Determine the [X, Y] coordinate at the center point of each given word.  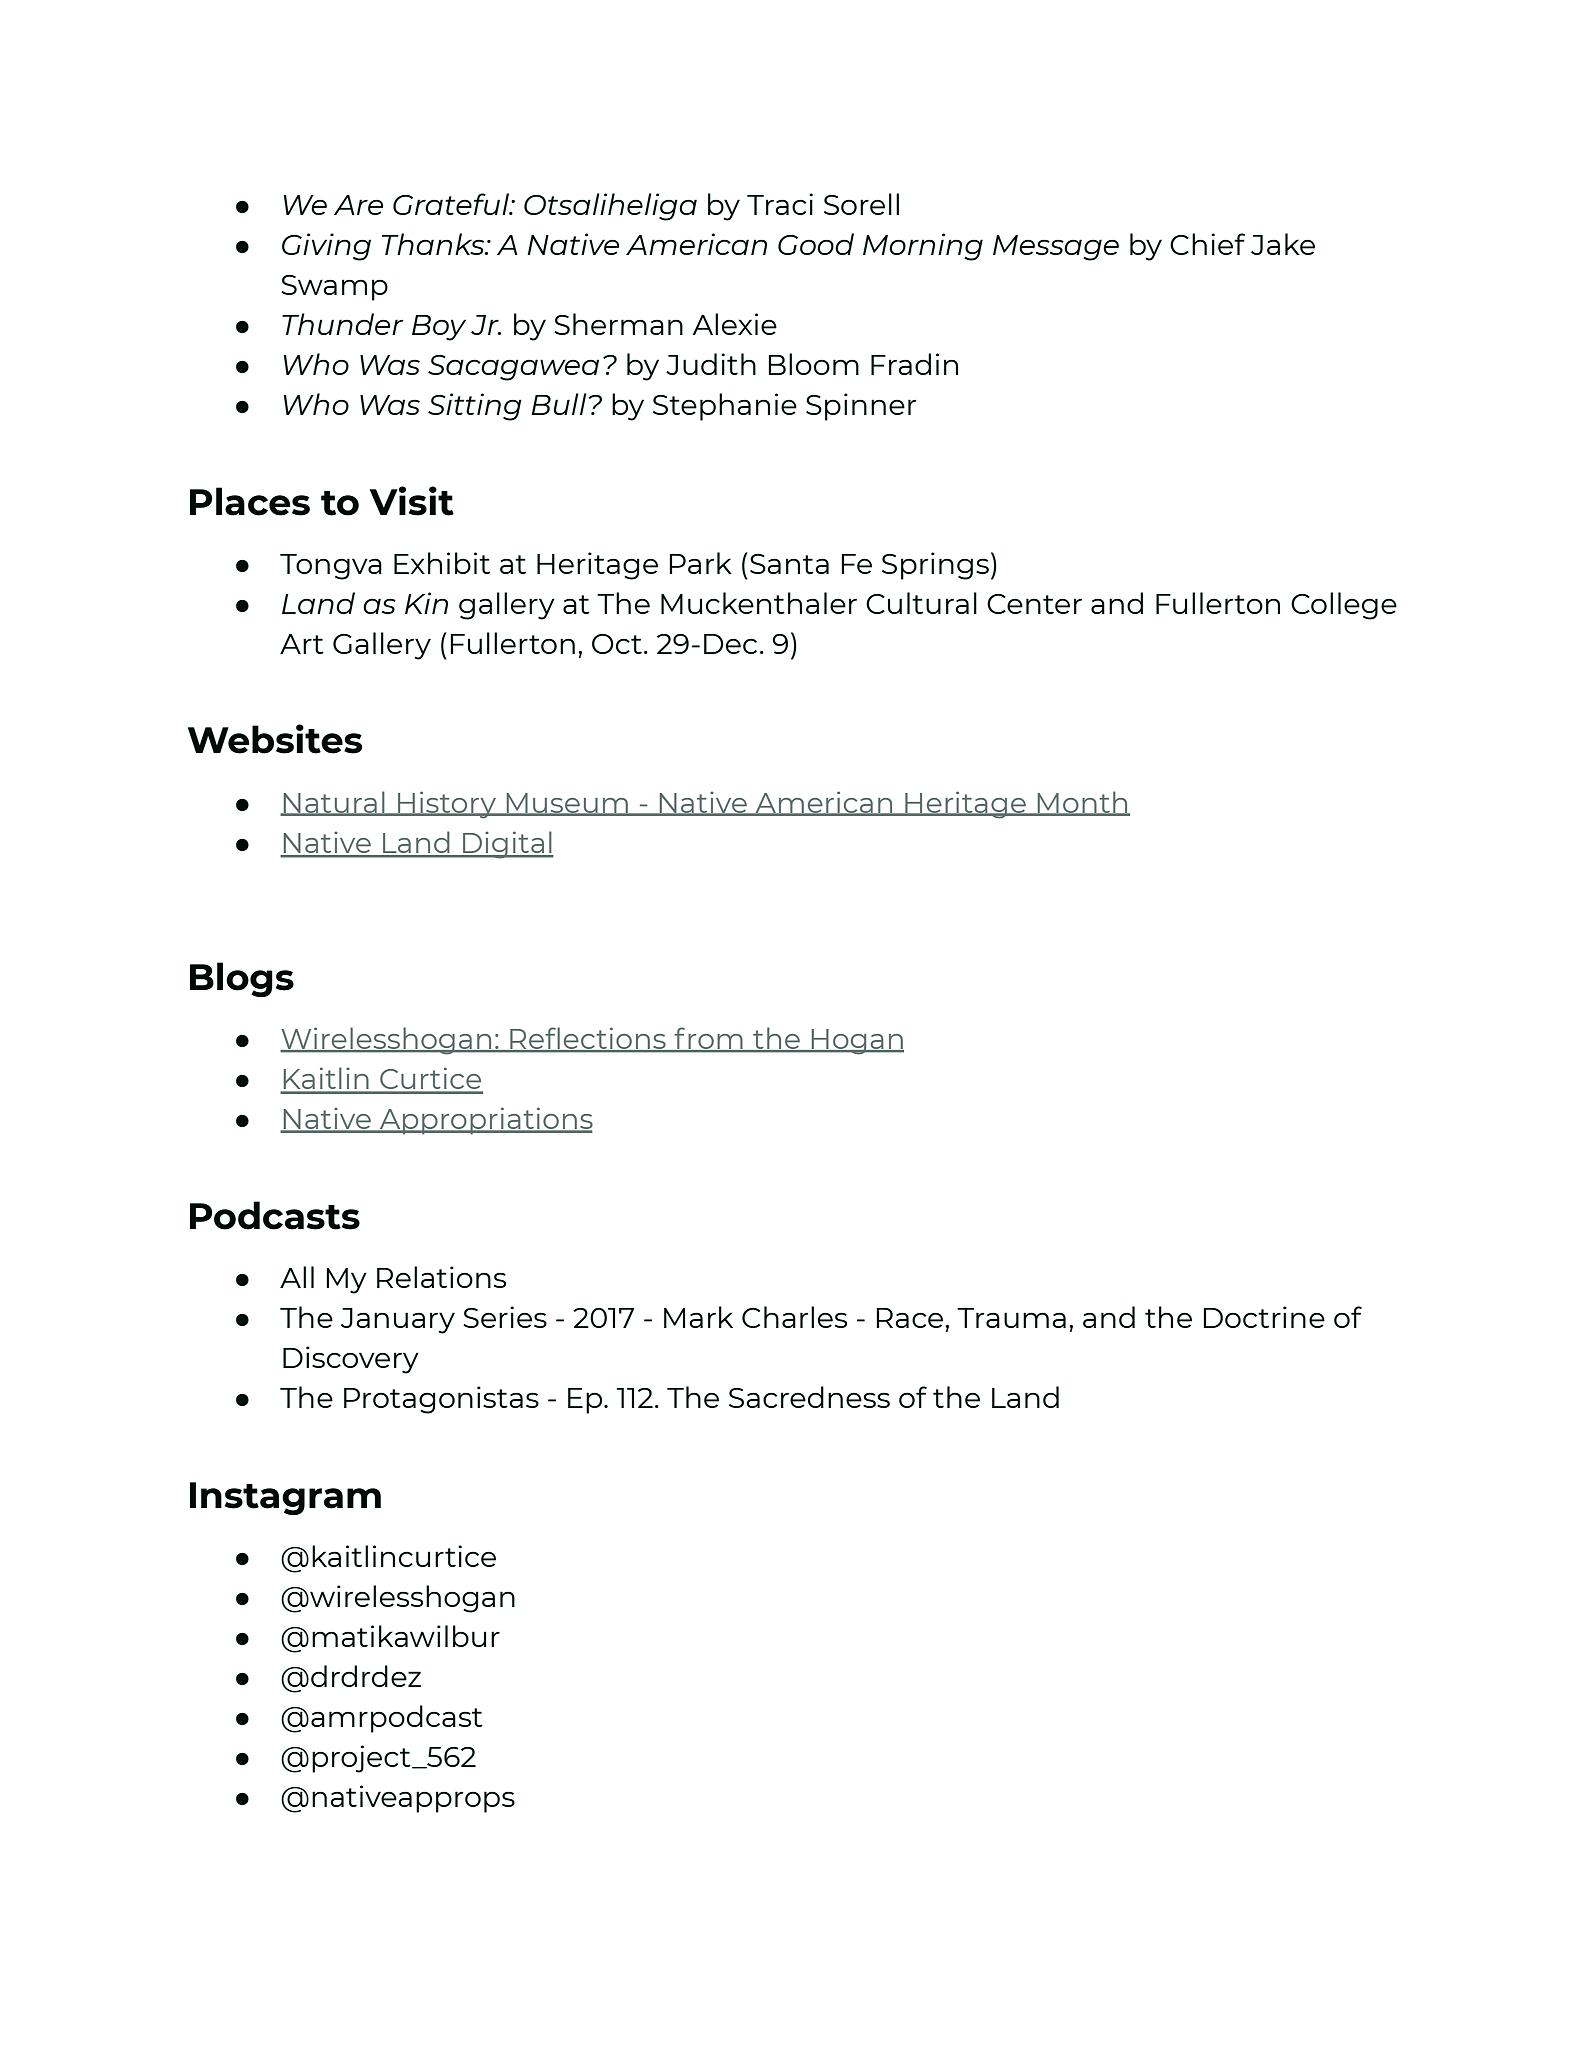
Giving [326, 247]
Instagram [285, 1498]
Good [816, 244]
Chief [1207, 244]
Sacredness [809, 1397]
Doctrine [1264, 1317]
